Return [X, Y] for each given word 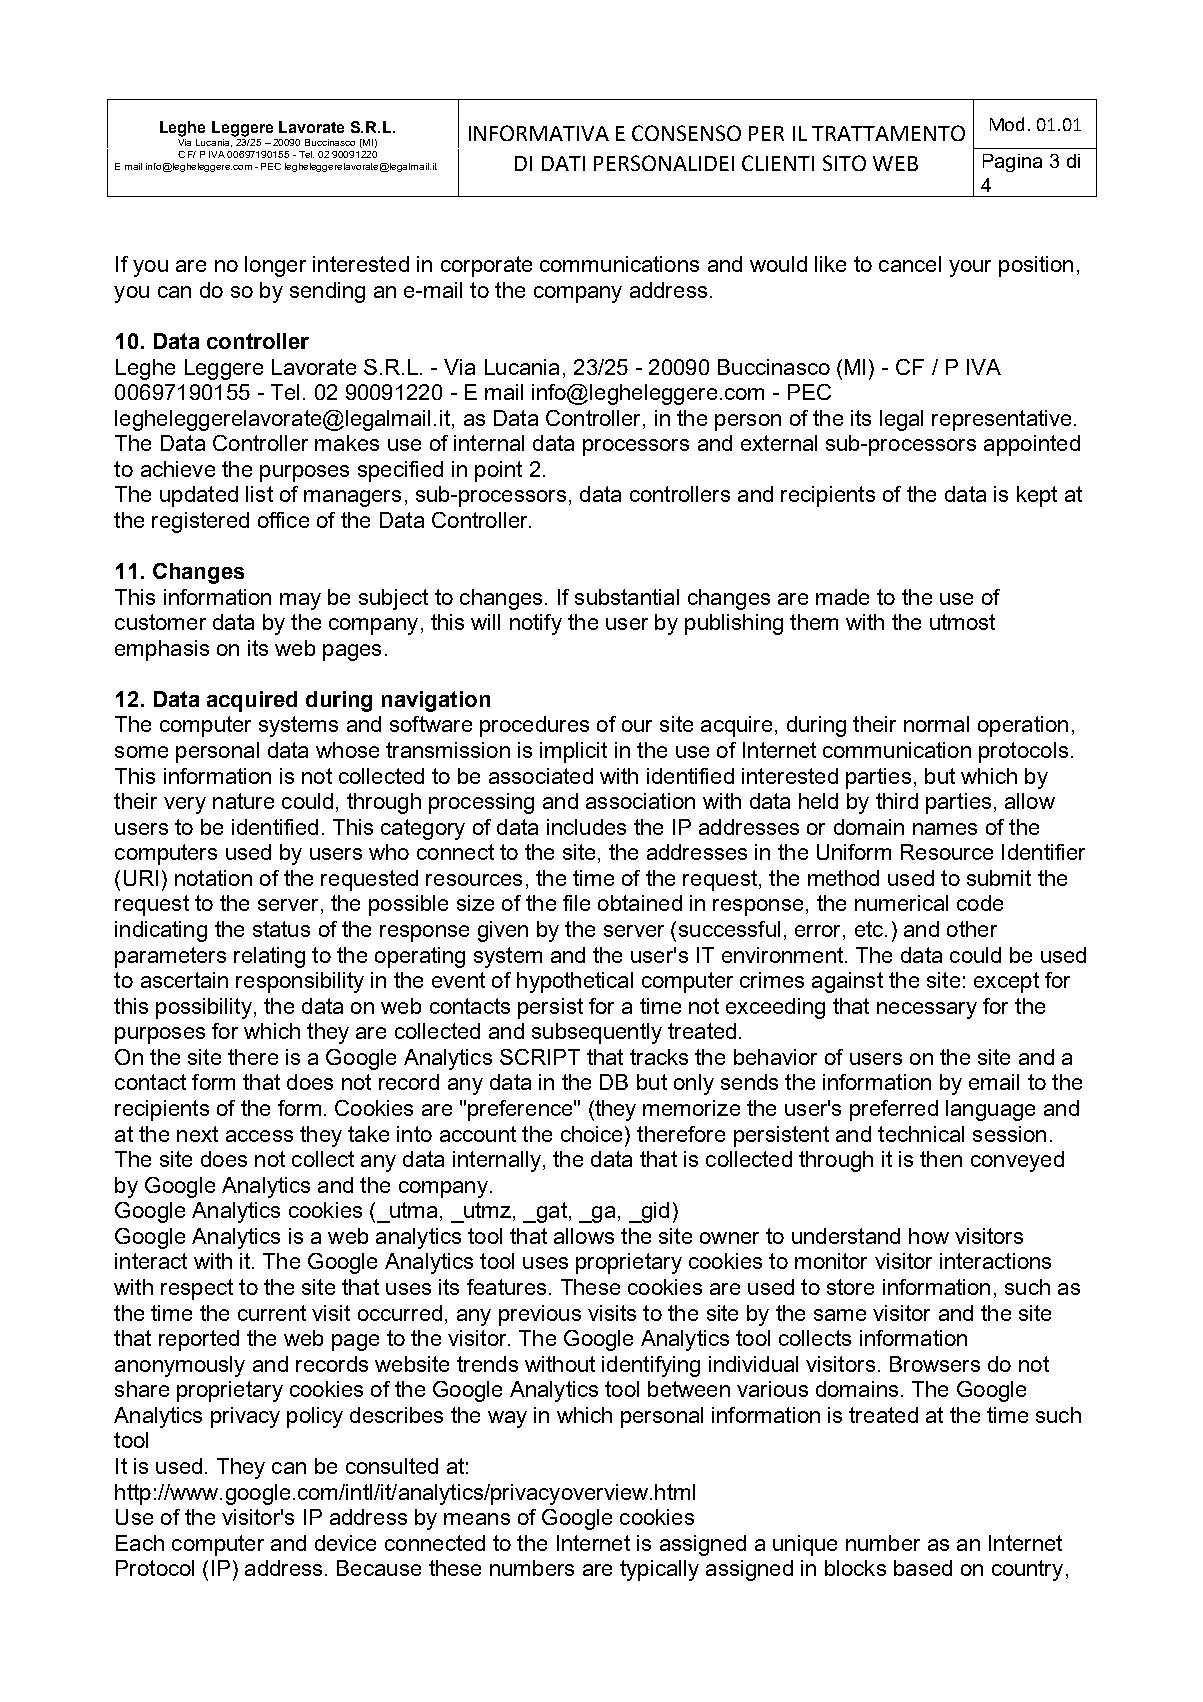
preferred [894, 1110]
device [345, 1543]
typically [659, 1570]
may [300, 601]
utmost [962, 622]
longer [275, 266]
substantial [627, 597]
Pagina [1012, 163]
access [259, 1136]
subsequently [597, 1033]
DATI [563, 163]
